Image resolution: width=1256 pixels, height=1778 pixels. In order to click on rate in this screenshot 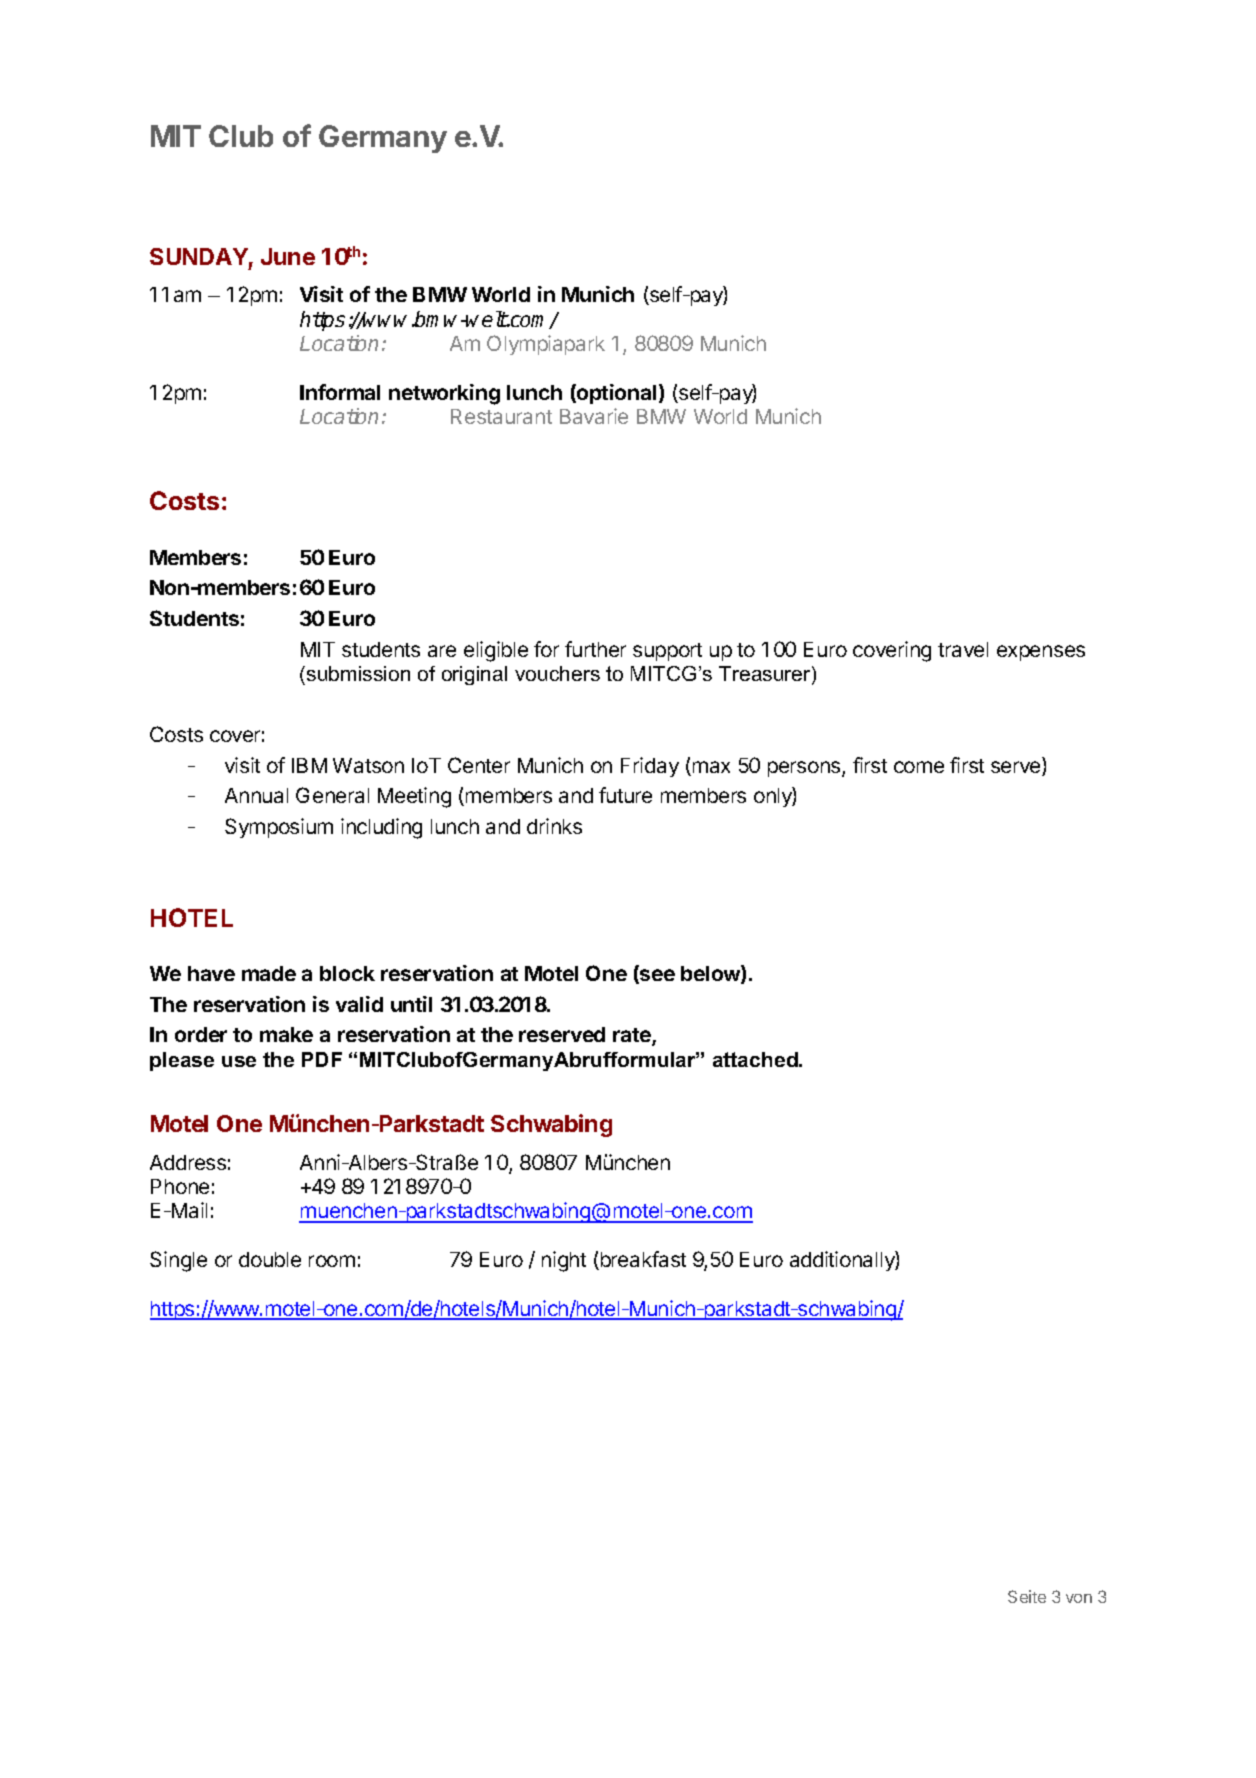, I will do `click(633, 1037)`.
